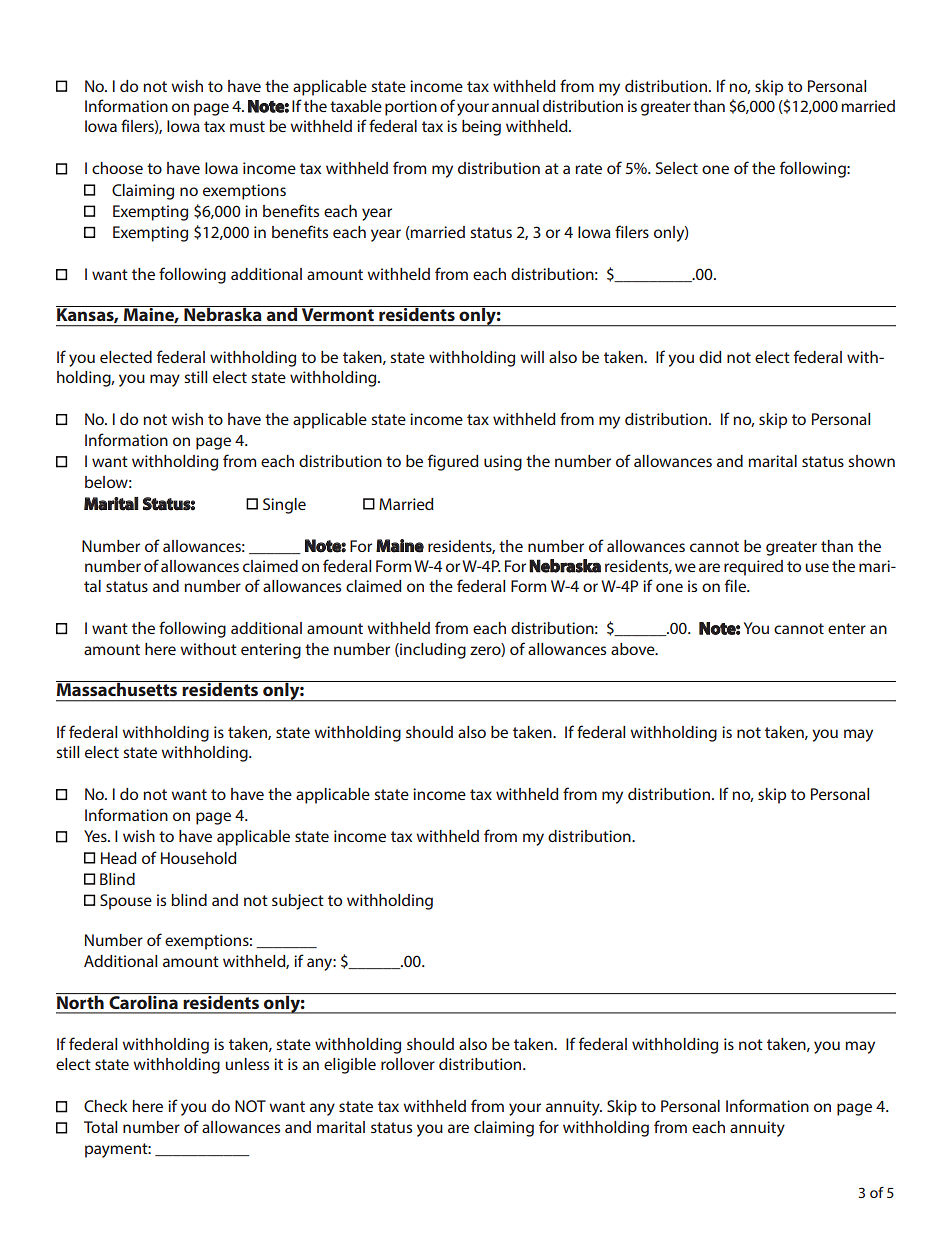  Describe the element at coordinates (753, 568) in the image. I see `required` at that location.
